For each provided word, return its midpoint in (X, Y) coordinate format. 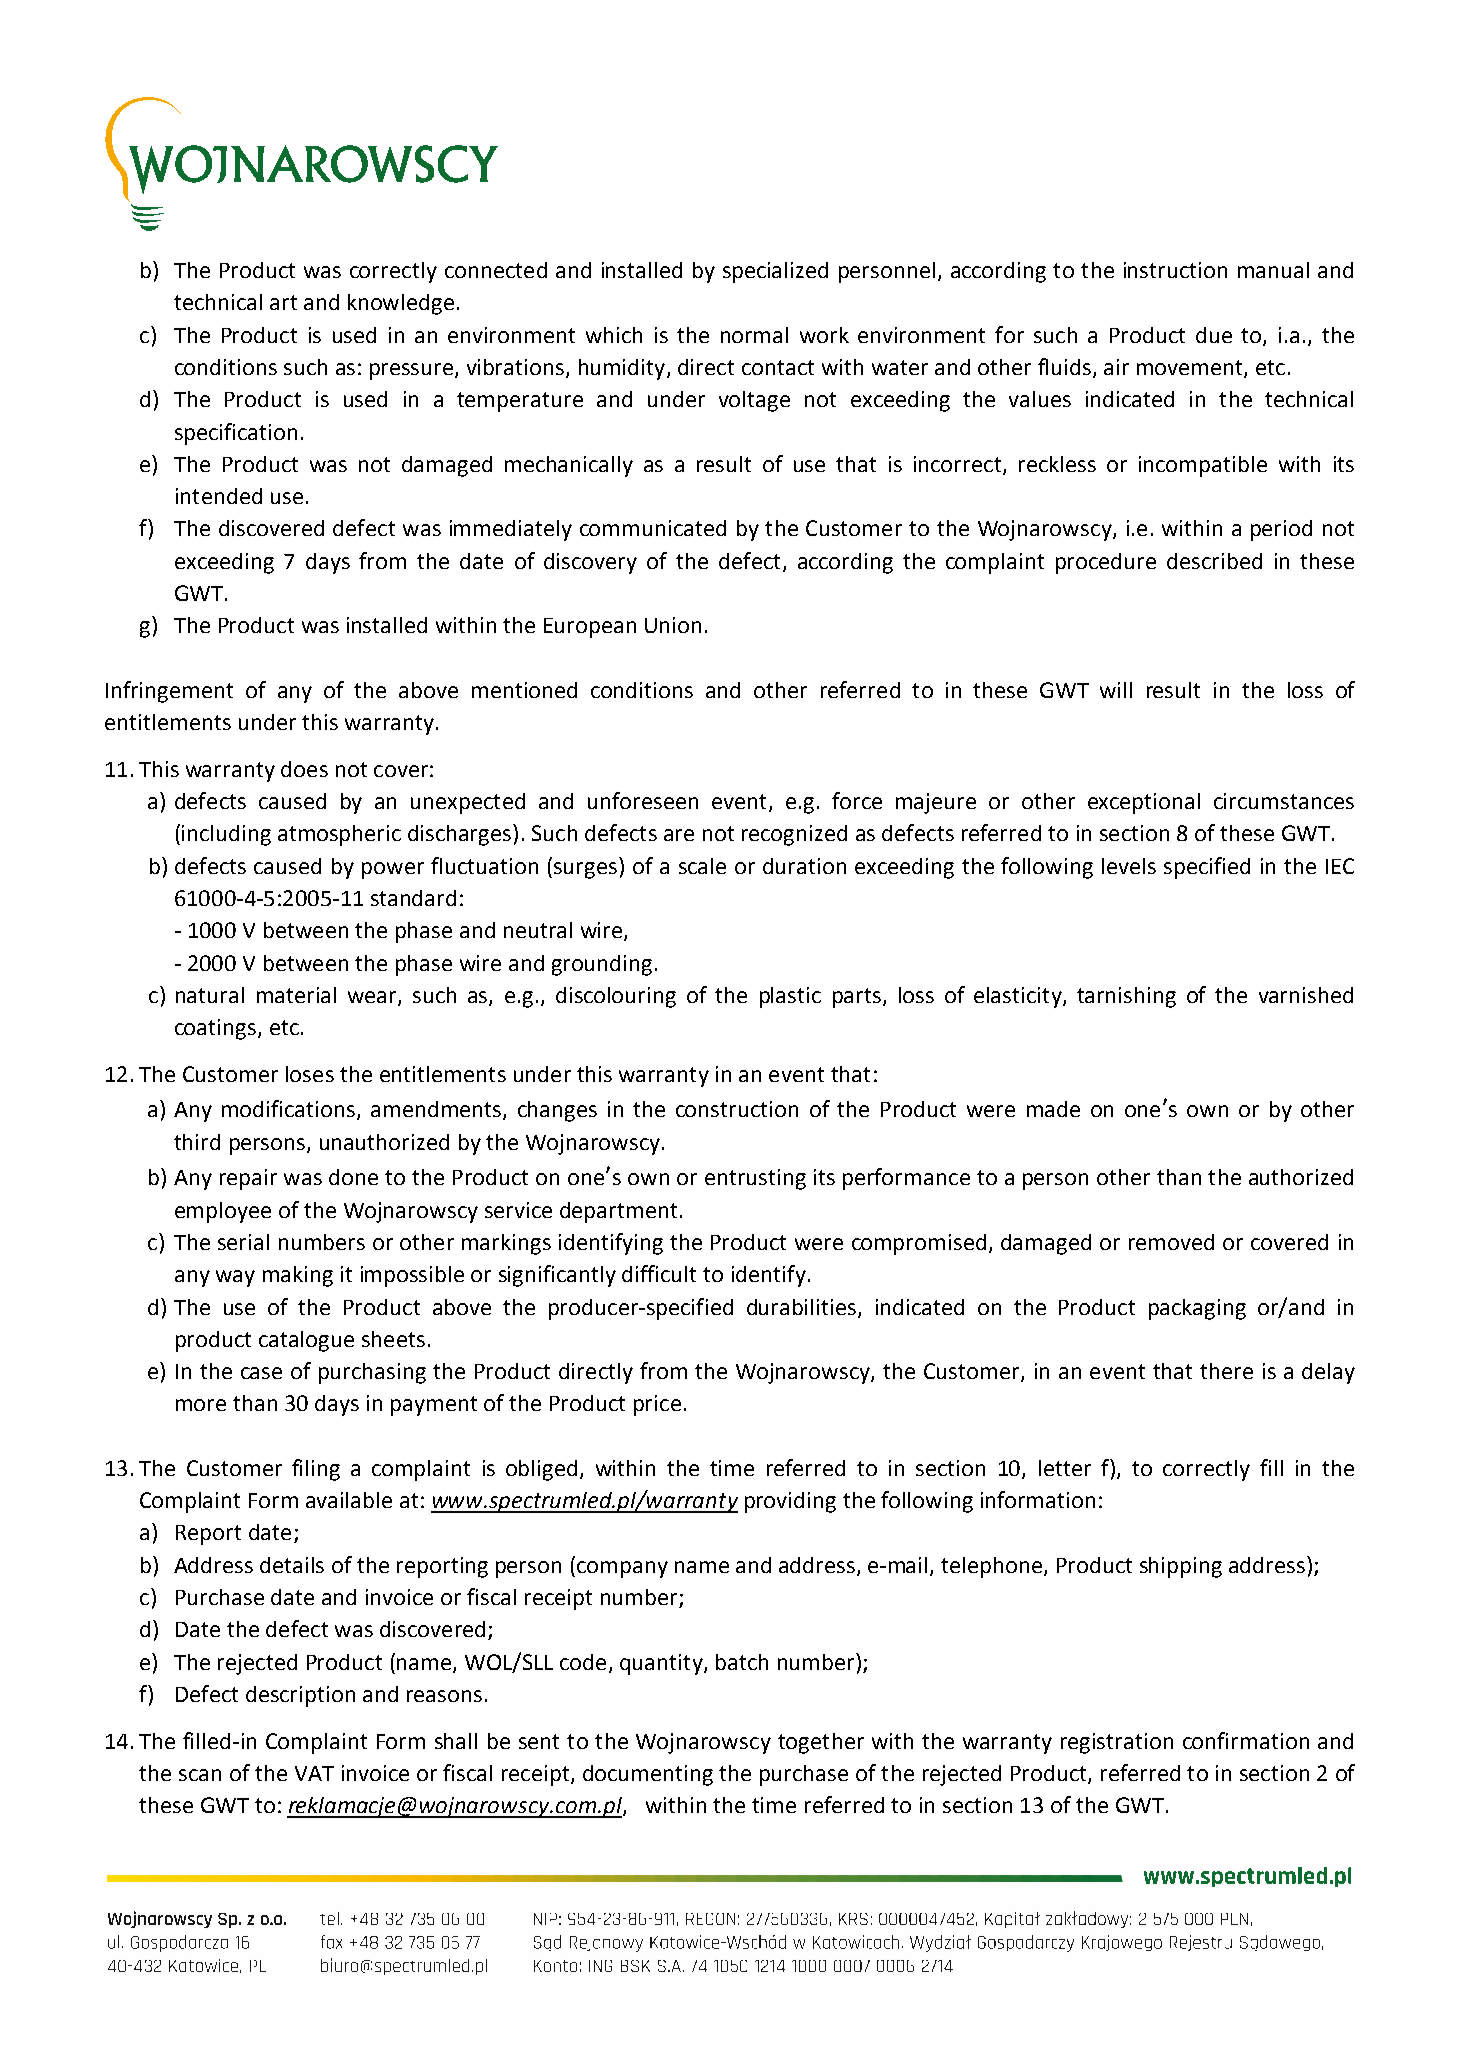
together (821, 1743)
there (1226, 1371)
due (1214, 335)
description (300, 1696)
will (1116, 690)
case (261, 1373)
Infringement (169, 692)
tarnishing (1126, 997)
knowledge (401, 304)
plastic (790, 997)
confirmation (1246, 1740)
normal (754, 335)
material (296, 995)
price (657, 1405)
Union (673, 625)
